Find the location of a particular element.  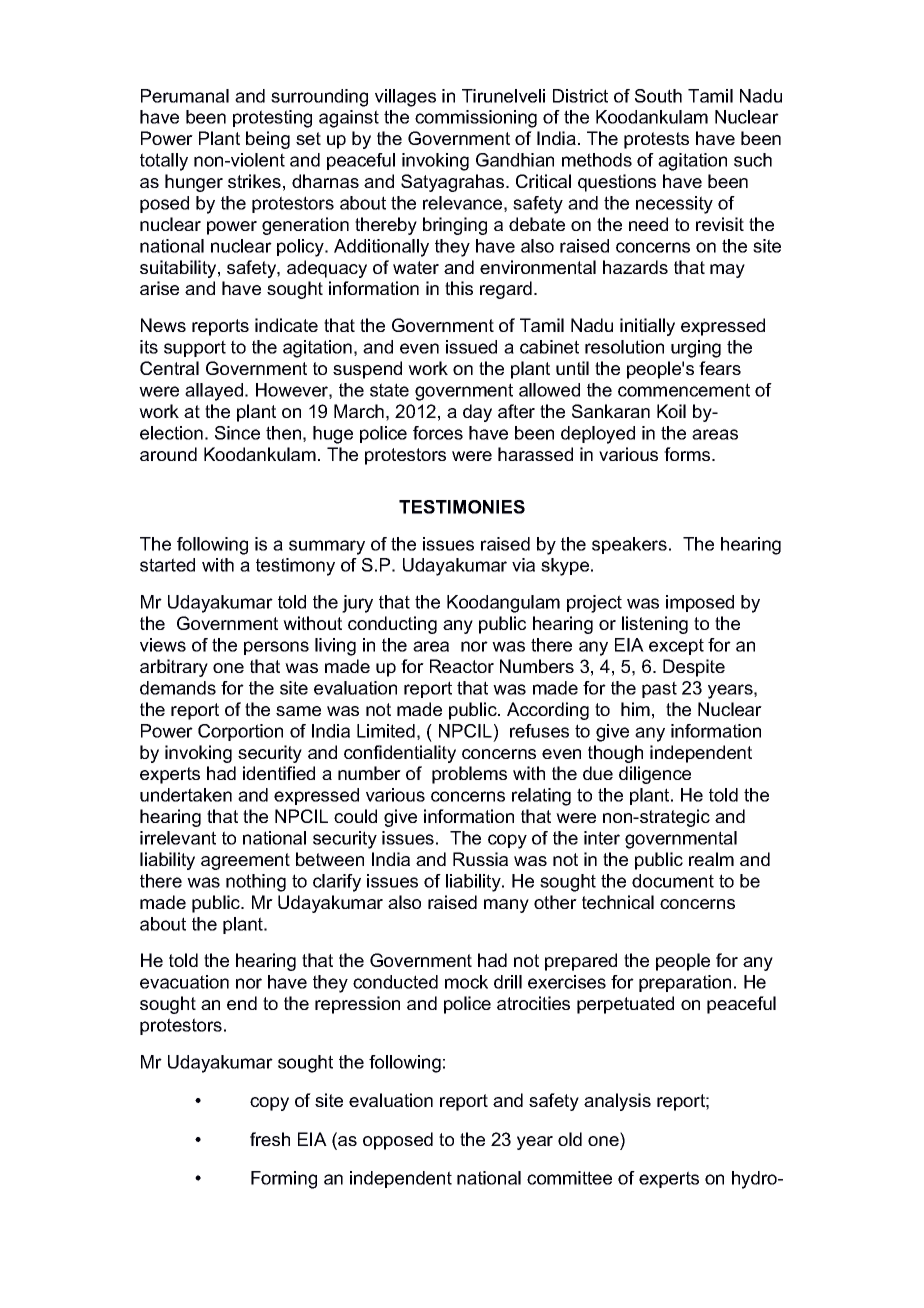

being is located at coordinates (268, 140).
